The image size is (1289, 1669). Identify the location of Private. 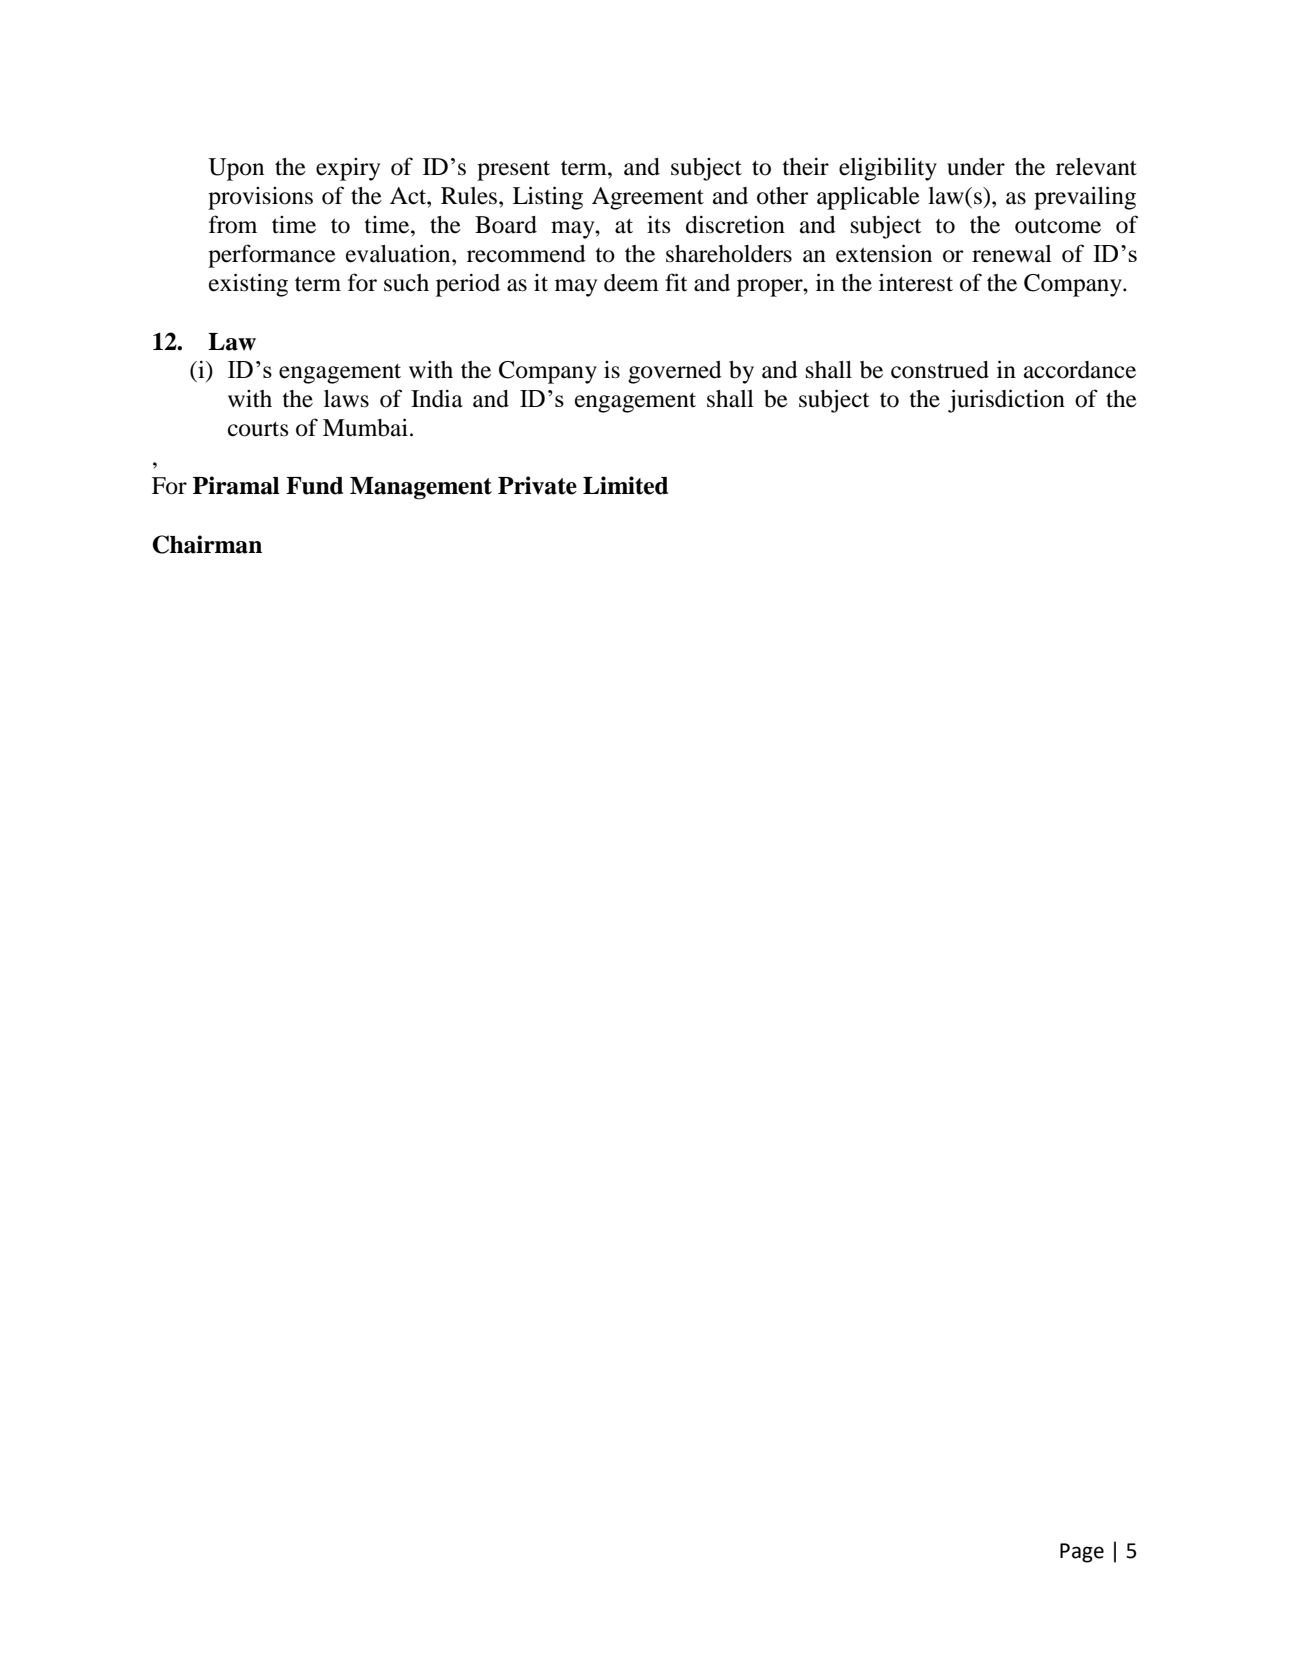
(537, 485).
